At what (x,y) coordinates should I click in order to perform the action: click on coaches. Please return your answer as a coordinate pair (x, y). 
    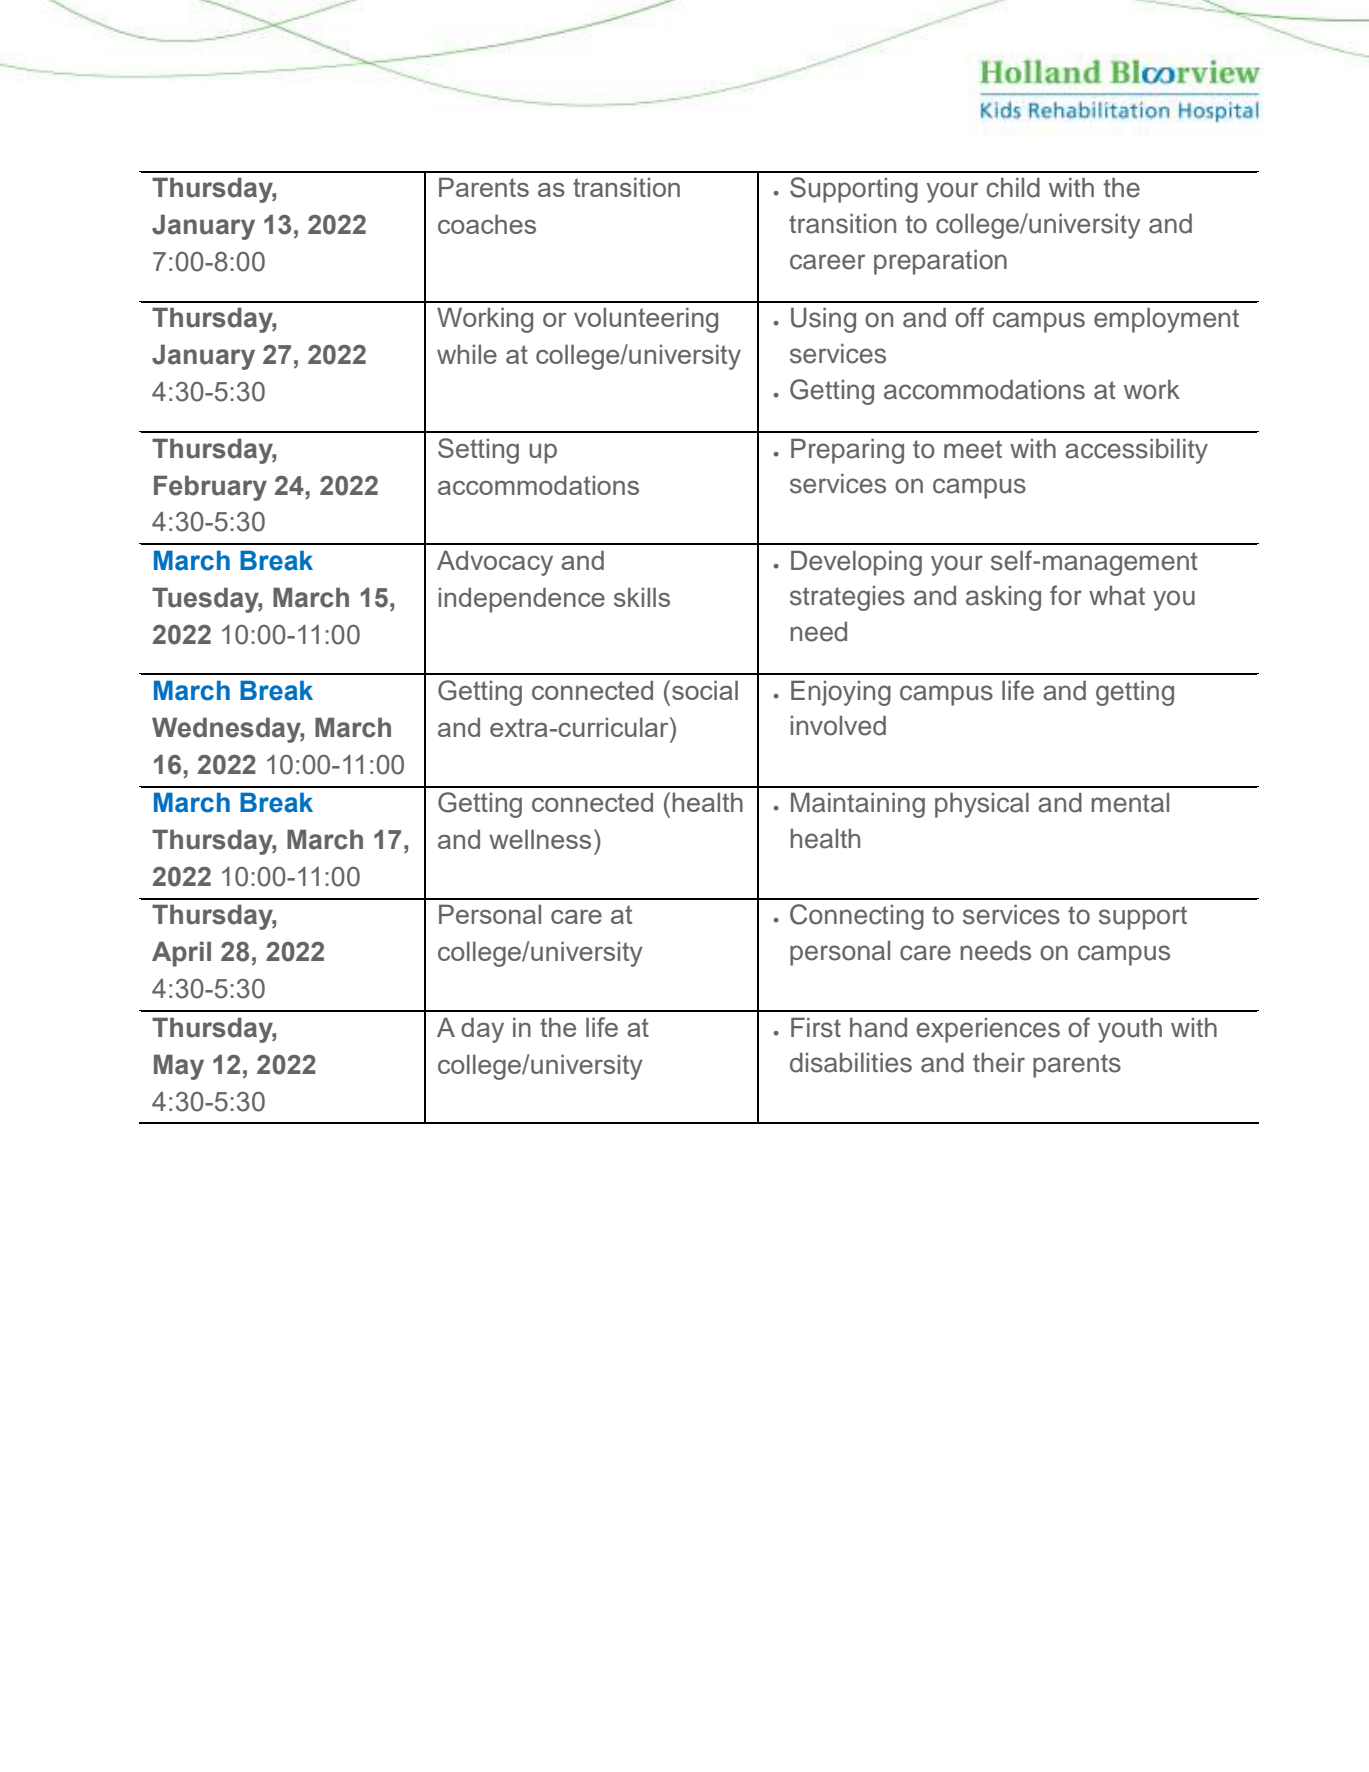
    Looking at the image, I should click on (487, 224).
